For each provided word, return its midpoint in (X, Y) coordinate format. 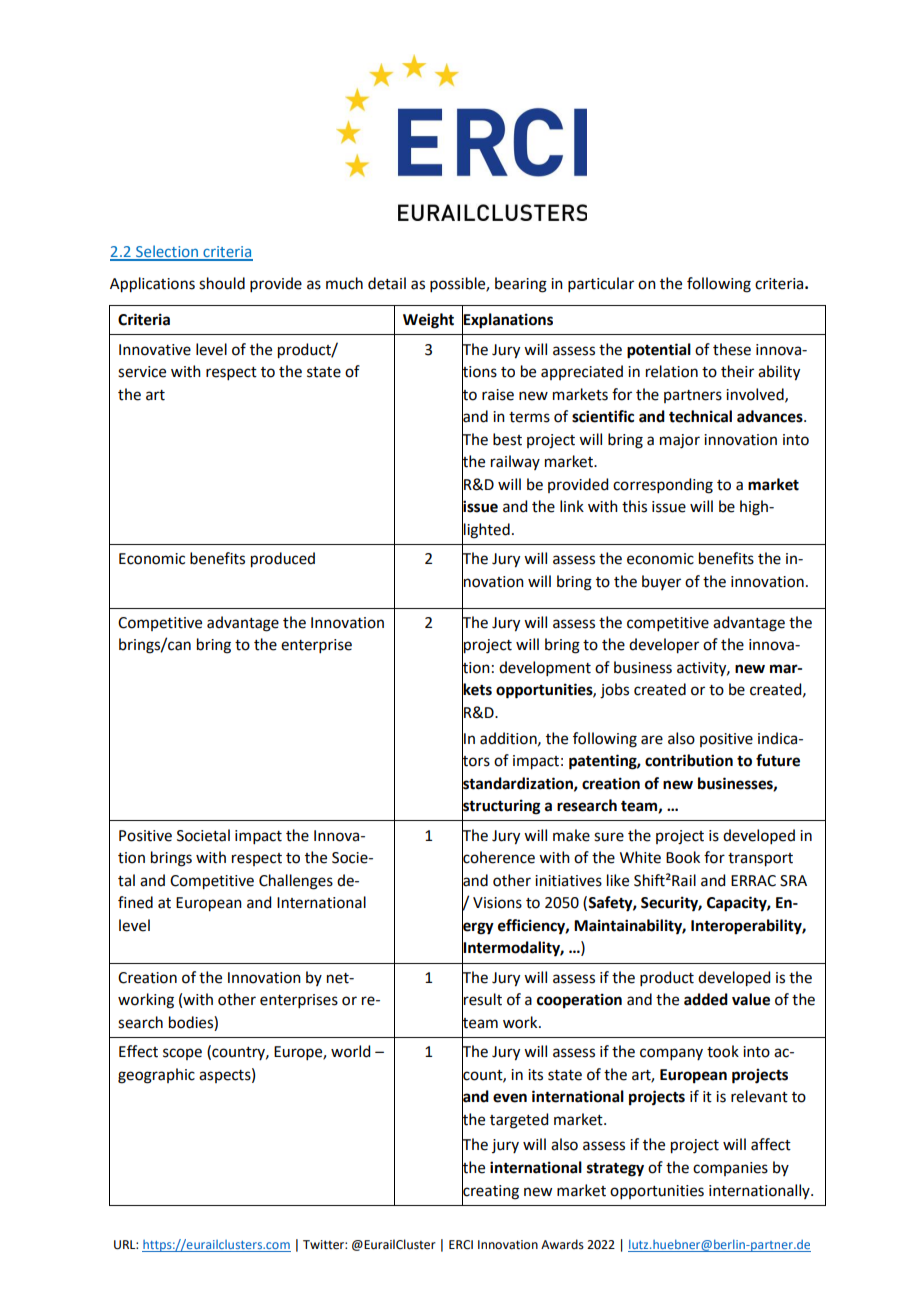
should (222, 283)
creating (490, 1191)
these (732, 349)
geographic (156, 1076)
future (778, 760)
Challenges (296, 882)
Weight (428, 321)
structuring (501, 807)
